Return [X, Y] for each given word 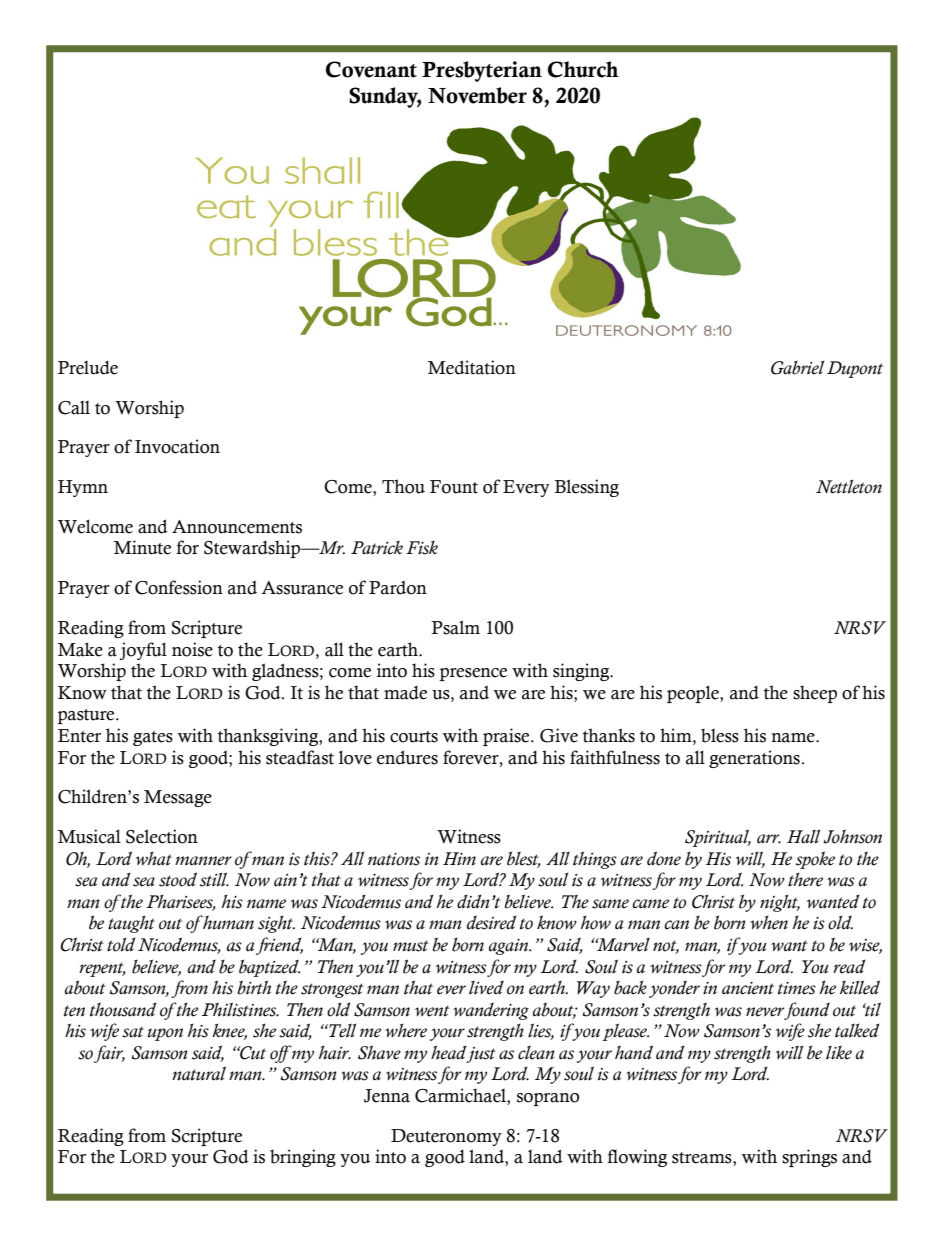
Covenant [371, 69]
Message [178, 798]
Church [583, 69]
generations [754, 759]
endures [407, 757]
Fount [454, 487]
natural [199, 1073]
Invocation [177, 446]
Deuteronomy [446, 1137]
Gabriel [797, 368]
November [477, 95]
